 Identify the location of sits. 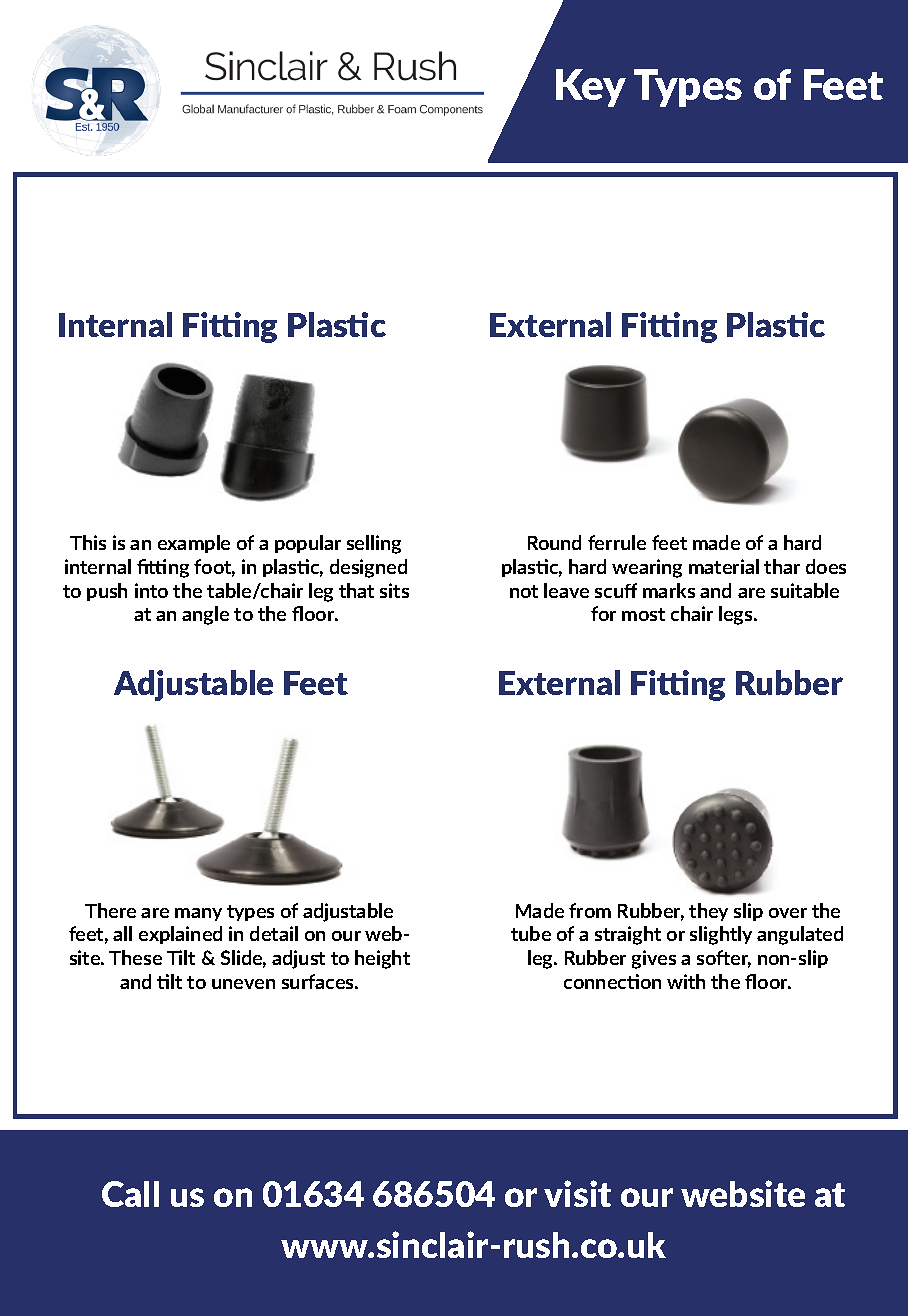
(394, 590).
